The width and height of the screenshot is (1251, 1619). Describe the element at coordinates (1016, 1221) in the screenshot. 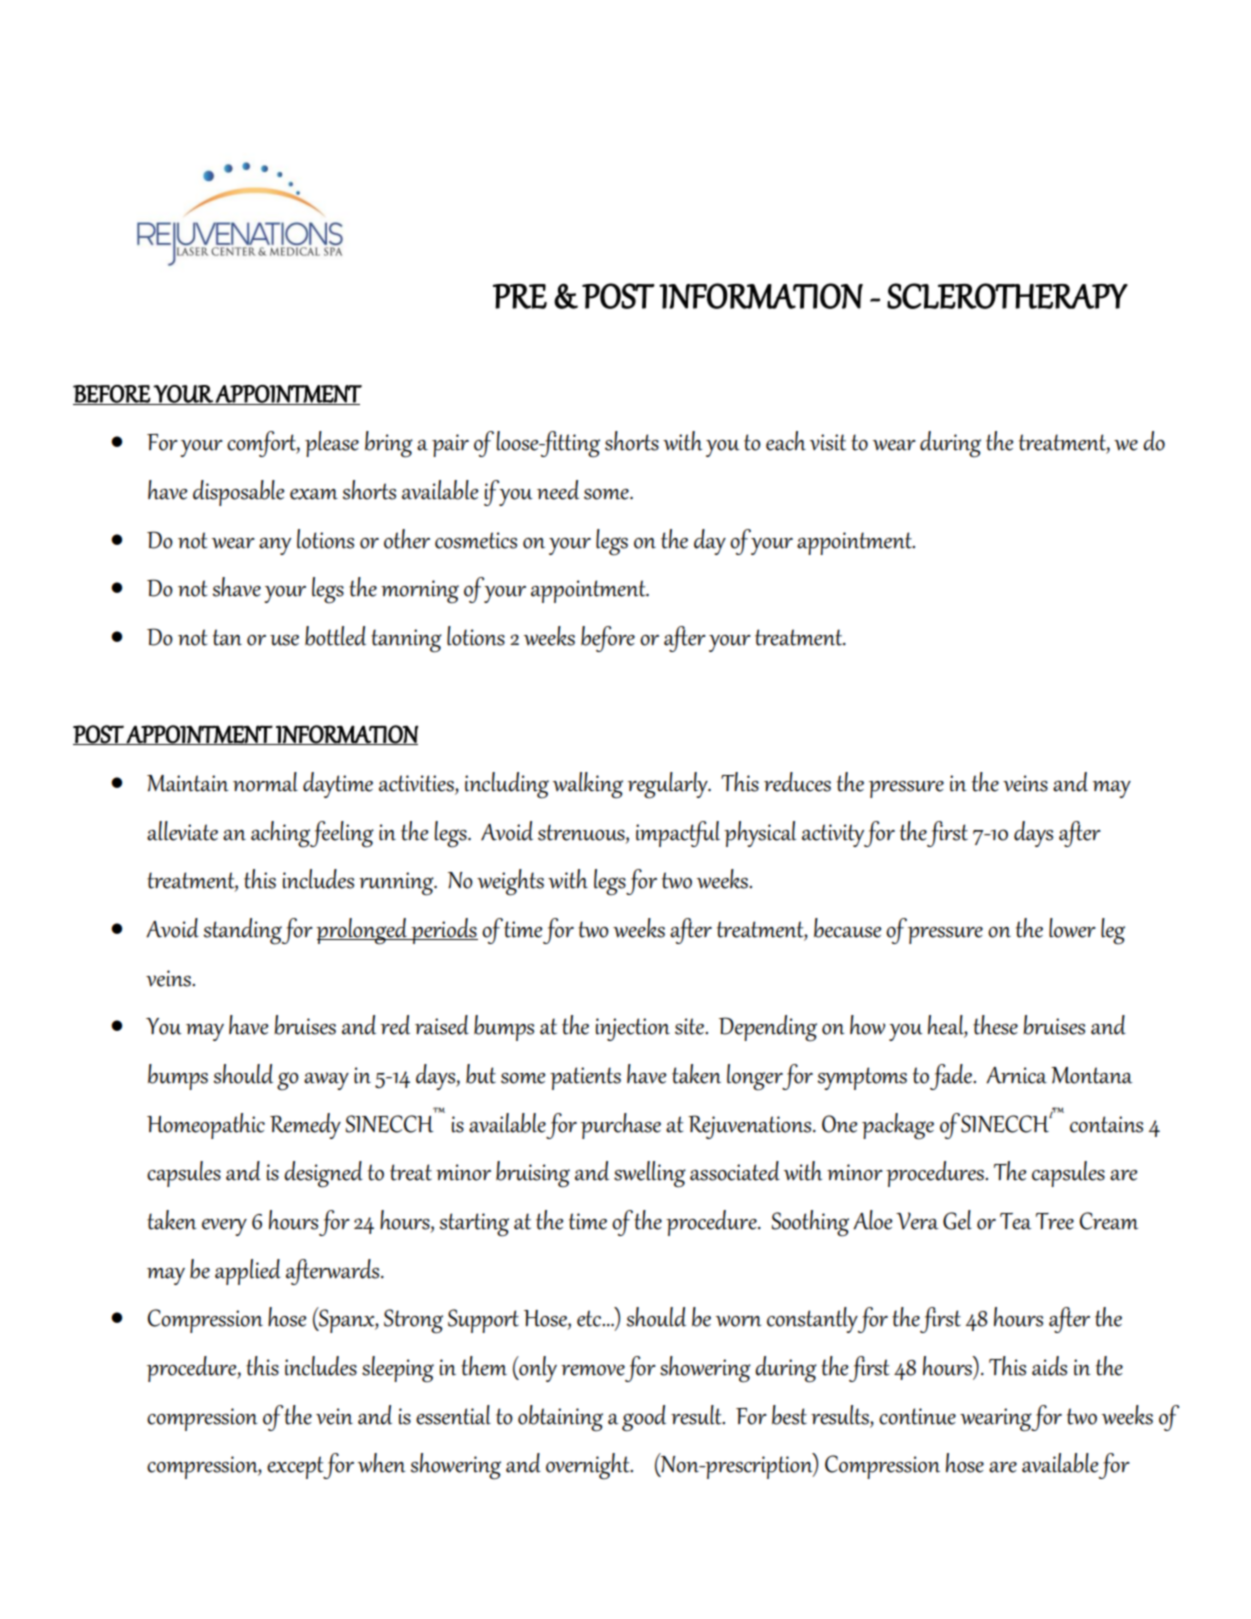

I see `Tea` at that location.
